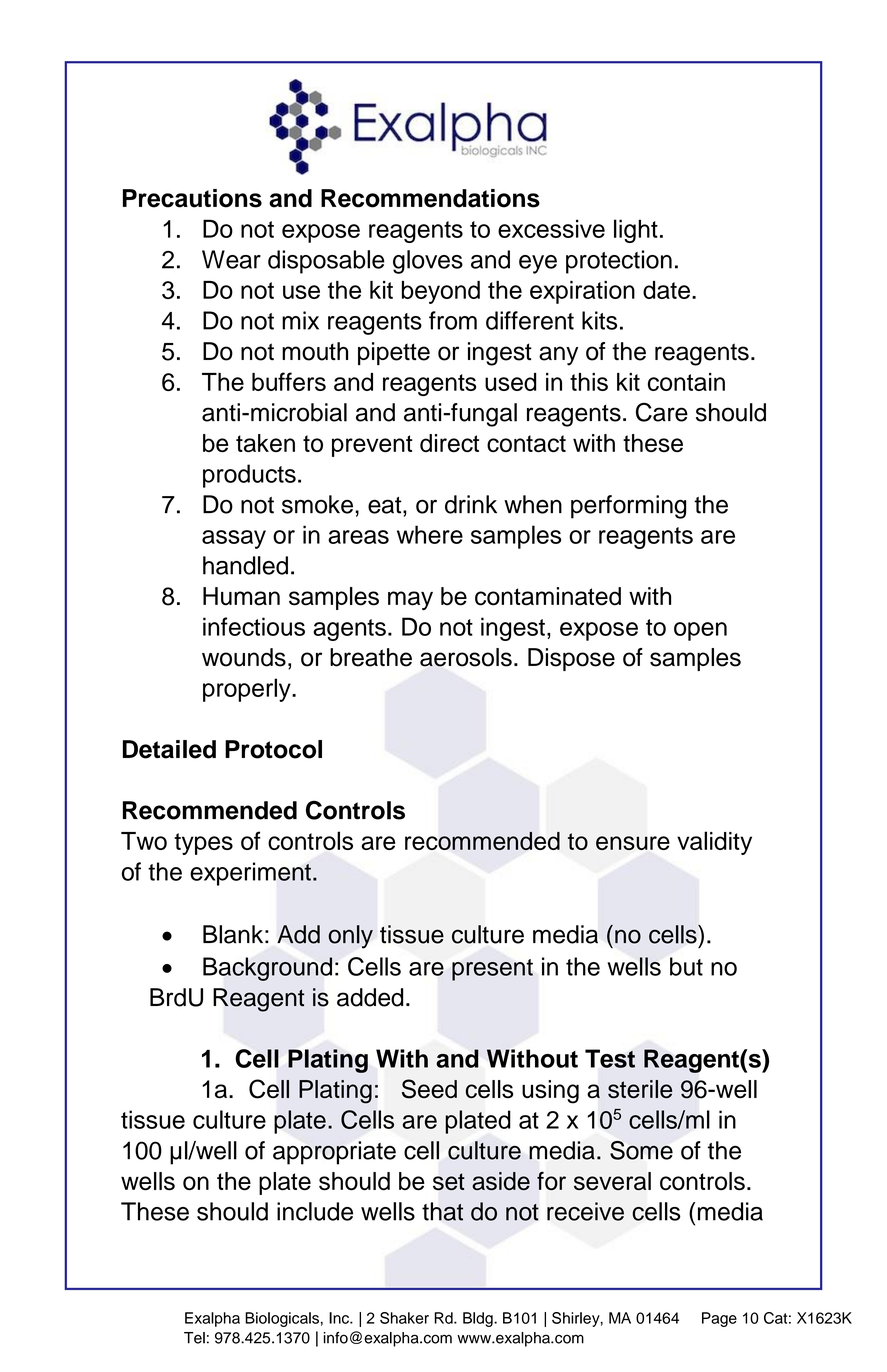 The height and width of the image is (1372, 887). What do you see at coordinates (428, 262) in the image?
I see `gloves` at bounding box center [428, 262].
